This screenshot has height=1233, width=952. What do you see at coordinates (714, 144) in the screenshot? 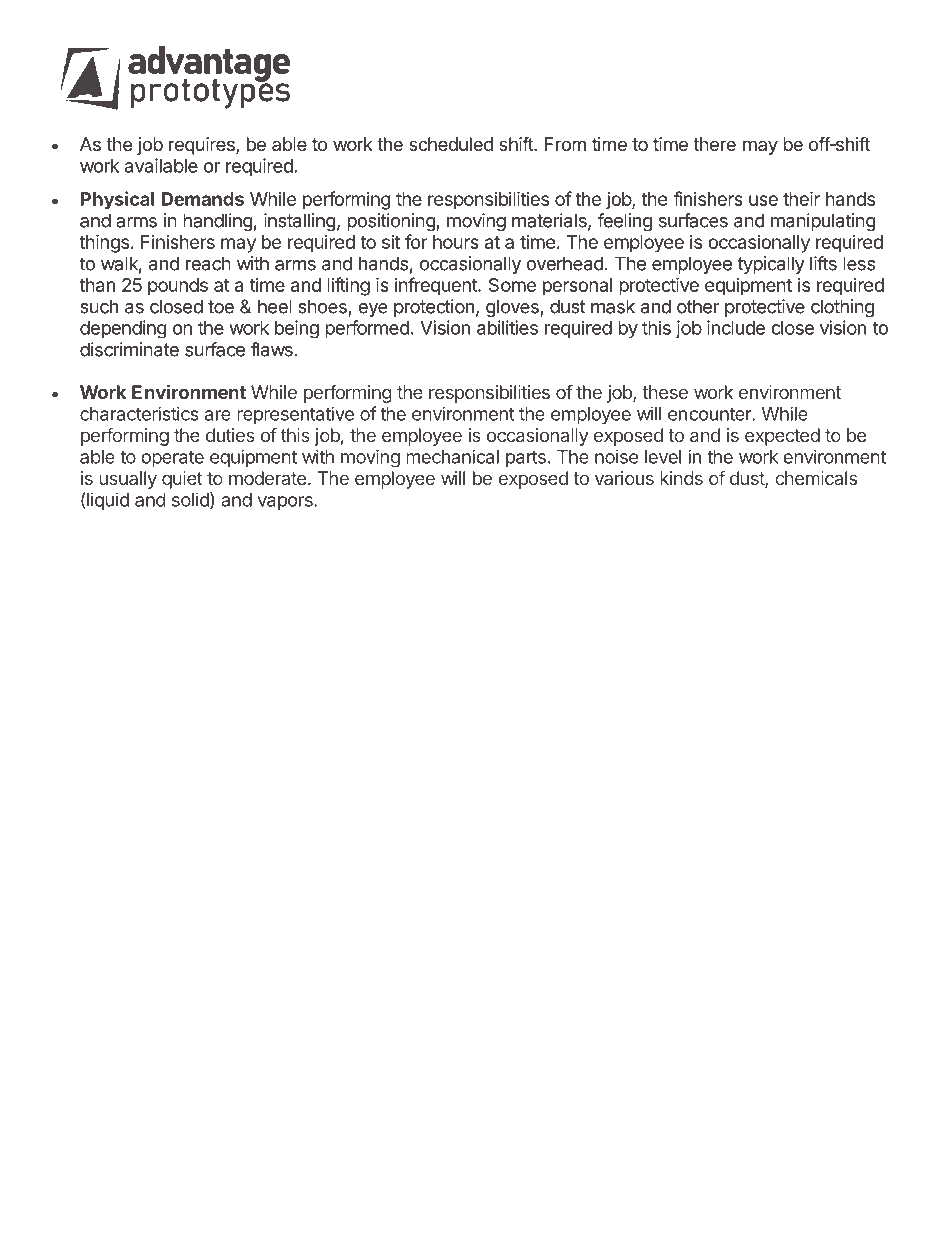
I see `there` at bounding box center [714, 144].
